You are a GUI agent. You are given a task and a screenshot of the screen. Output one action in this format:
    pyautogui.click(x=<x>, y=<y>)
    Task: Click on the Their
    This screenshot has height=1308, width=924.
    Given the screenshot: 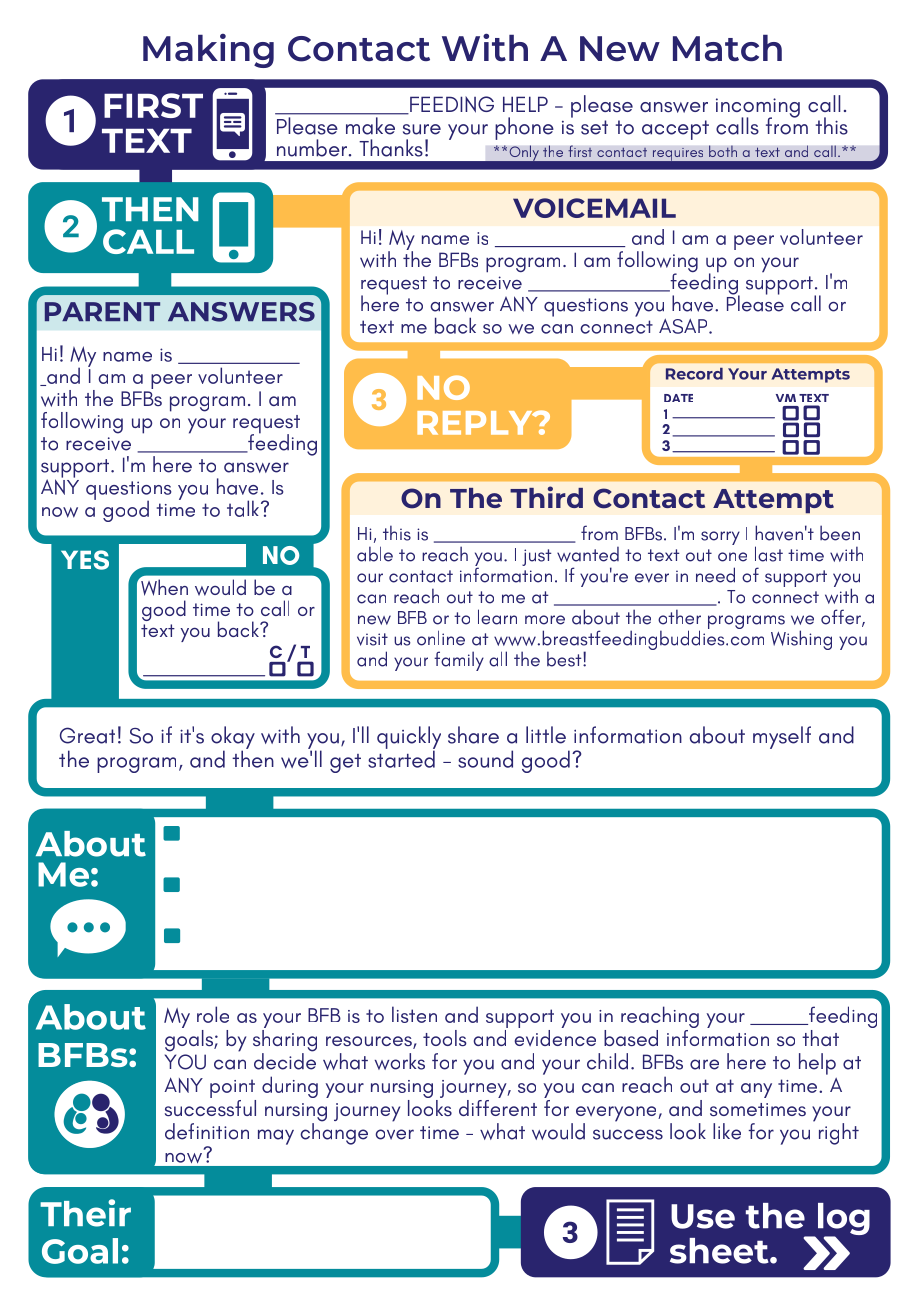 What is the action you would take?
    pyautogui.click(x=85, y=1213)
